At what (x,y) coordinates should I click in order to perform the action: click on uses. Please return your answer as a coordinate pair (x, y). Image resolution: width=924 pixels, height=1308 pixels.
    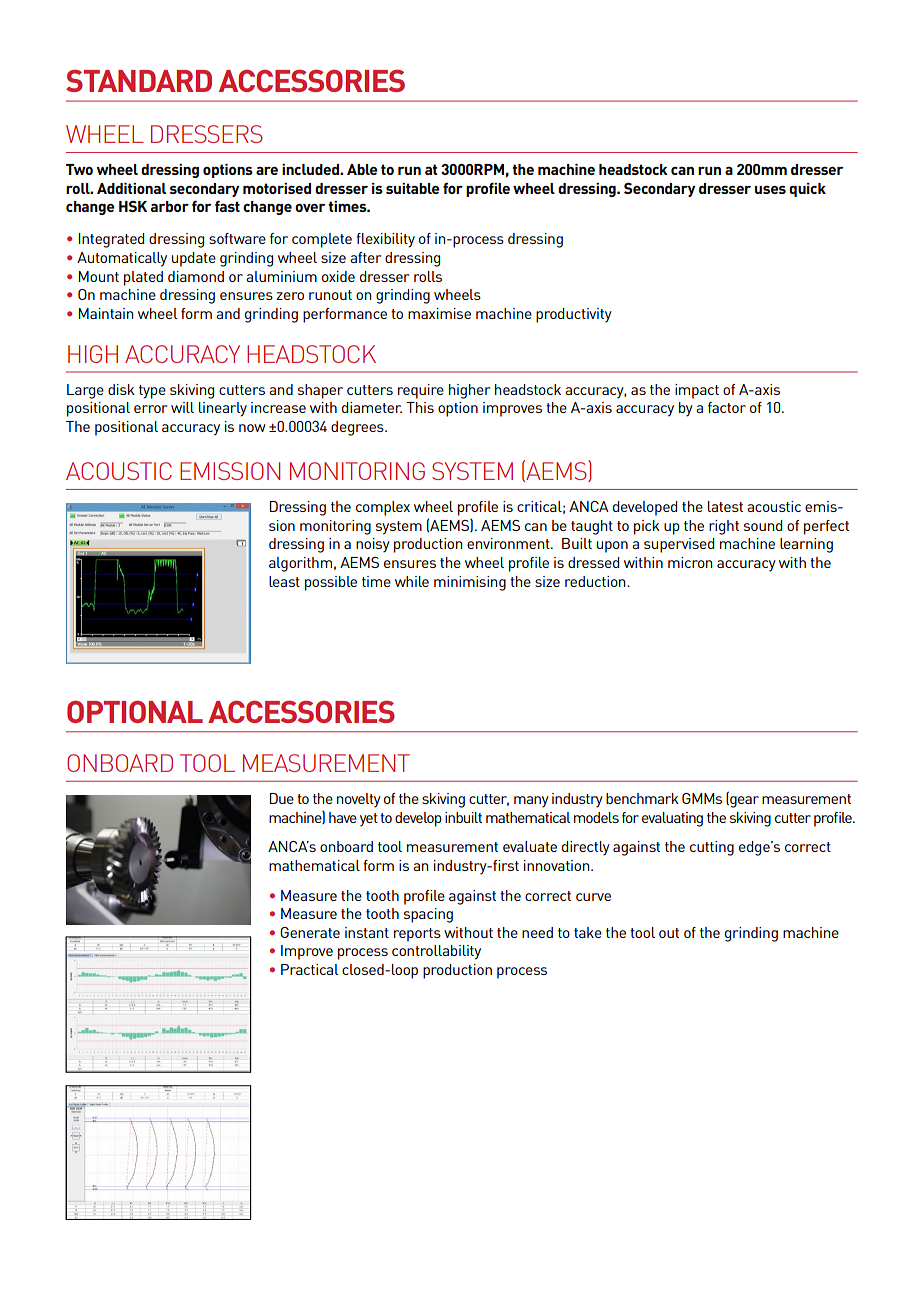
    Looking at the image, I should click on (770, 190).
